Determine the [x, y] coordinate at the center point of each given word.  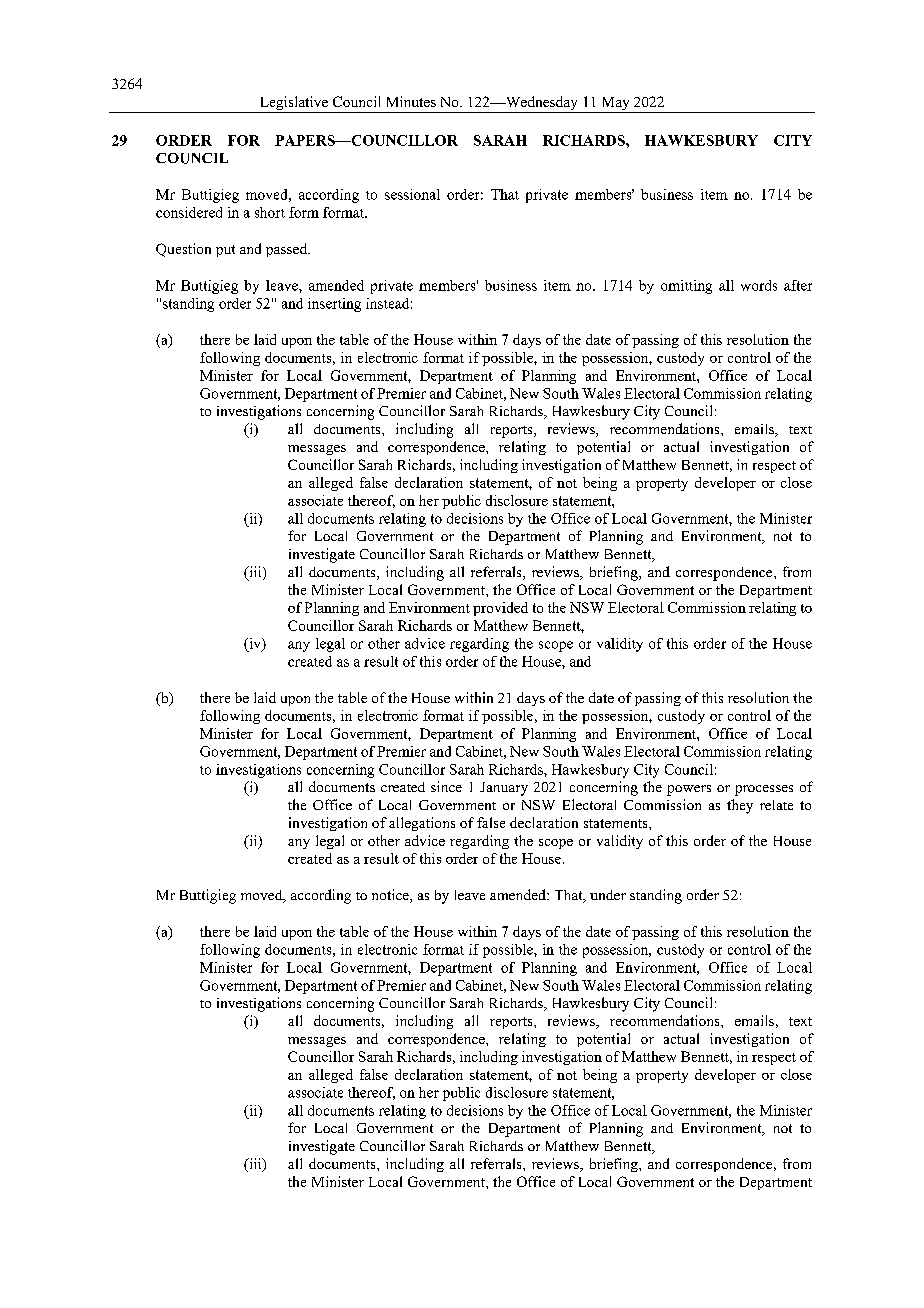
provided [500, 609]
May [615, 105]
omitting [686, 287]
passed [288, 250]
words [759, 285]
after [798, 285]
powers [689, 790]
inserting [334, 305]
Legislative [293, 104]
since [446, 786]
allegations [422, 824]
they [740, 806]
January [504, 789]
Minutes [411, 101]
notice [391, 896]
